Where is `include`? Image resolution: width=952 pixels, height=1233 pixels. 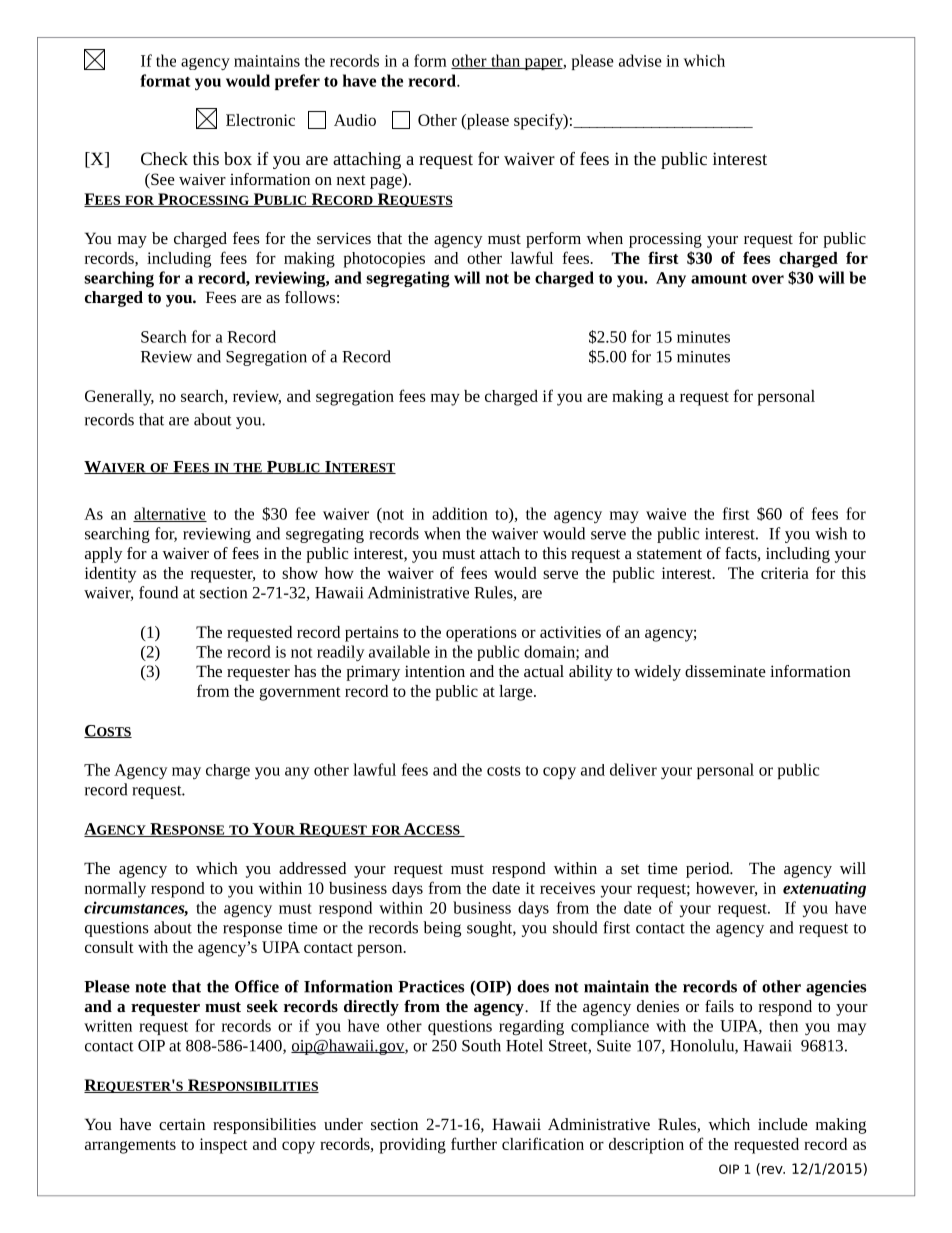
include is located at coordinates (783, 1124).
